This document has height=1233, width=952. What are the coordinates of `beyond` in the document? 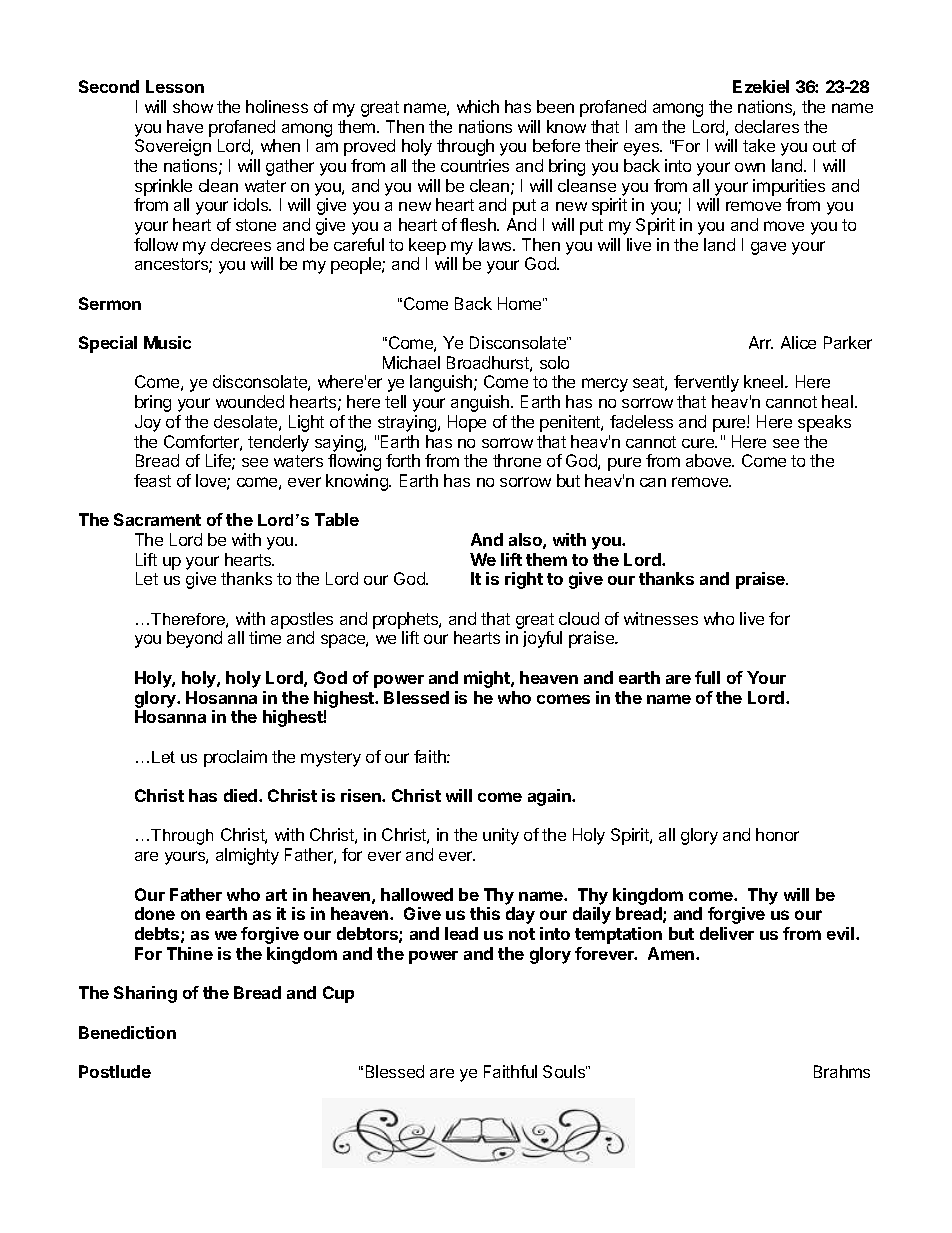 It's located at (194, 639).
